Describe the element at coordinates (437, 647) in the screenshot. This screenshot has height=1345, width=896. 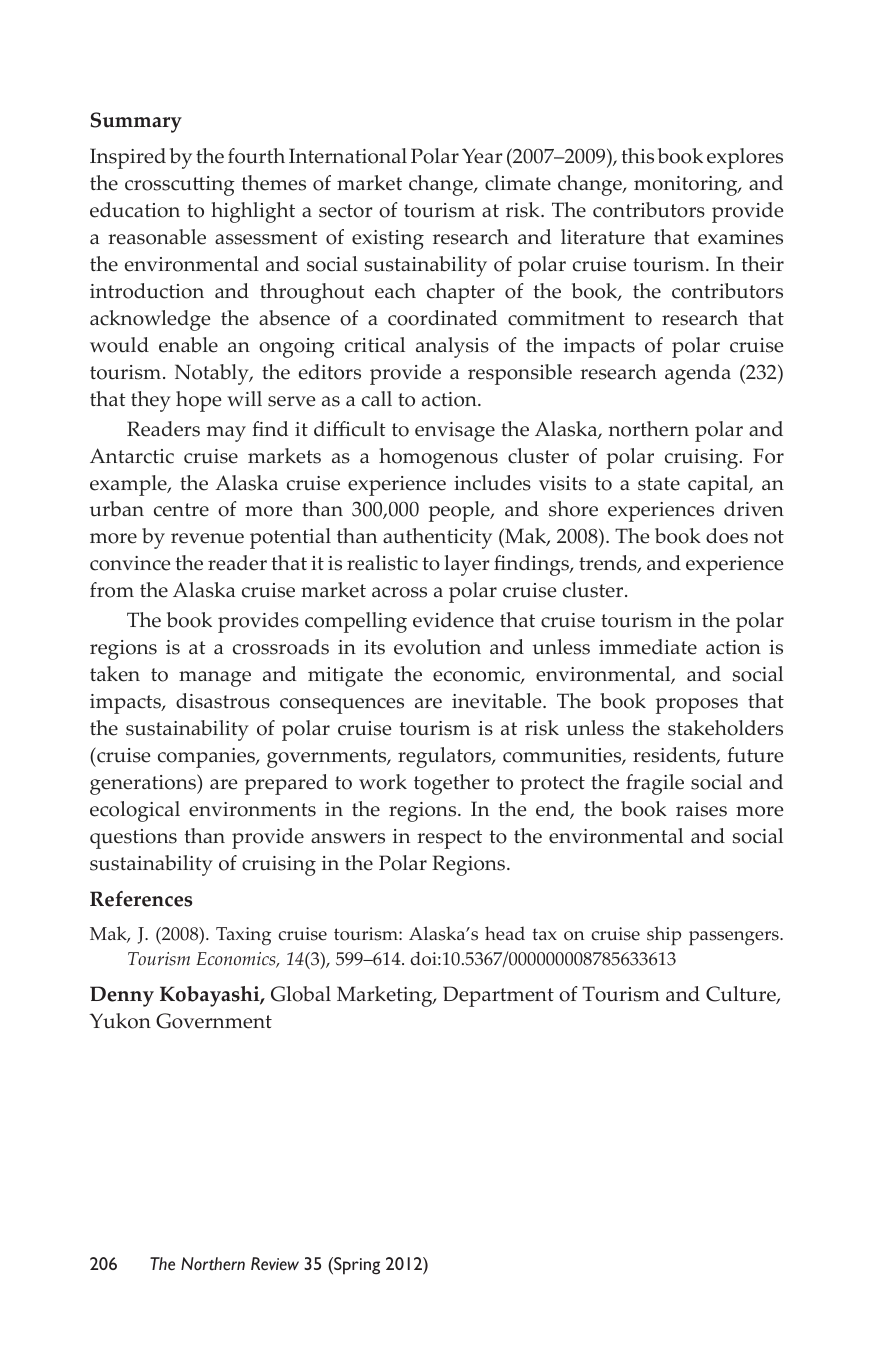
I see `evolution` at that location.
